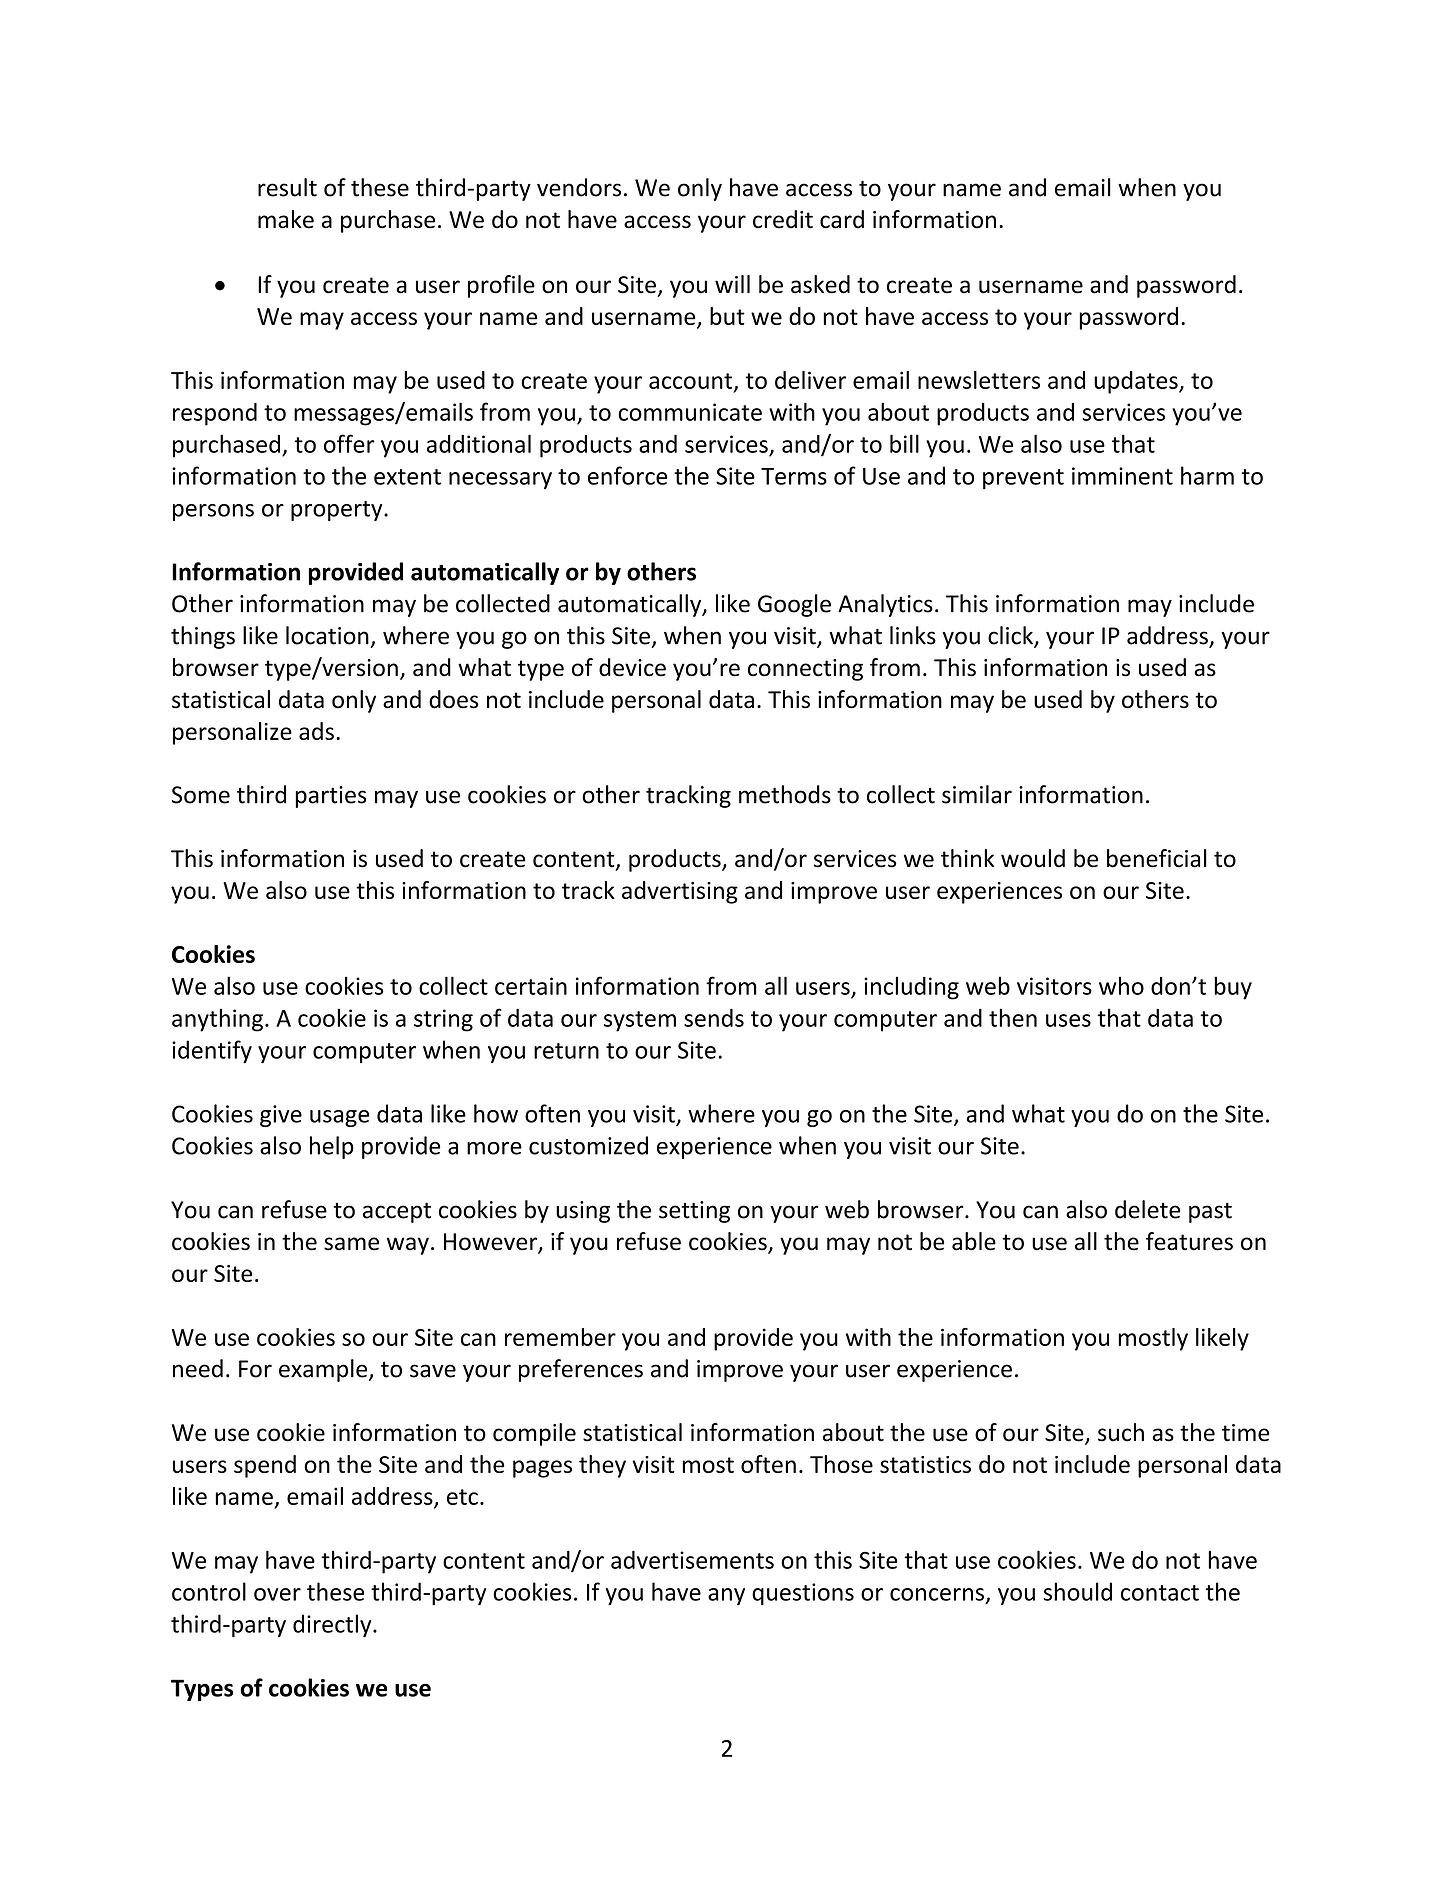 Image resolution: width=1454 pixels, height=1881 pixels. Describe the element at coordinates (327, 635) in the document. I see `location` at that location.
